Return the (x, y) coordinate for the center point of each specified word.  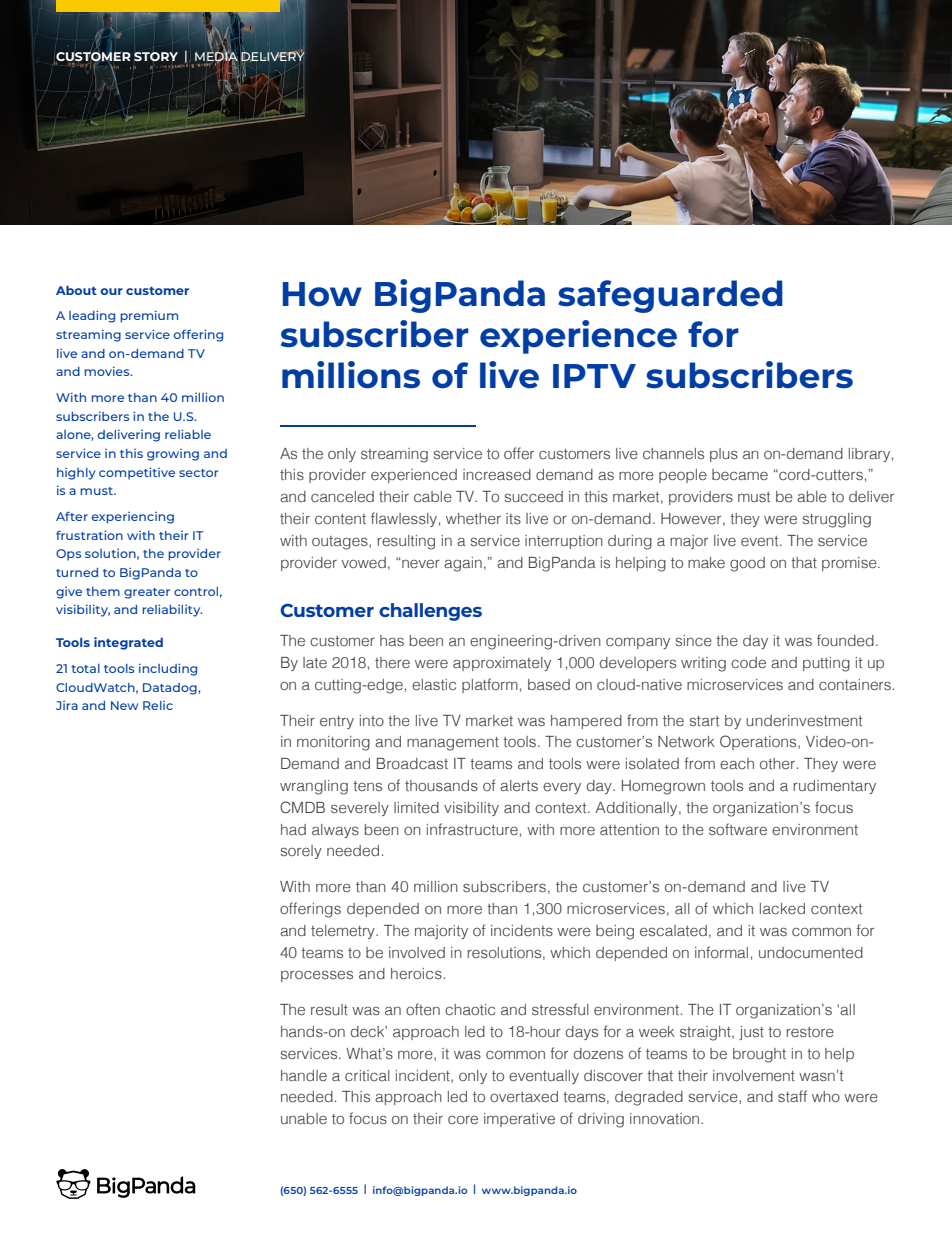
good (747, 564)
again (463, 564)
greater (147, 593)
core (463, 1119)
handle (304, 1075)
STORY (156, 56)
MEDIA (216, 57)
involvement (754, 1075)
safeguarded (670, 296)
